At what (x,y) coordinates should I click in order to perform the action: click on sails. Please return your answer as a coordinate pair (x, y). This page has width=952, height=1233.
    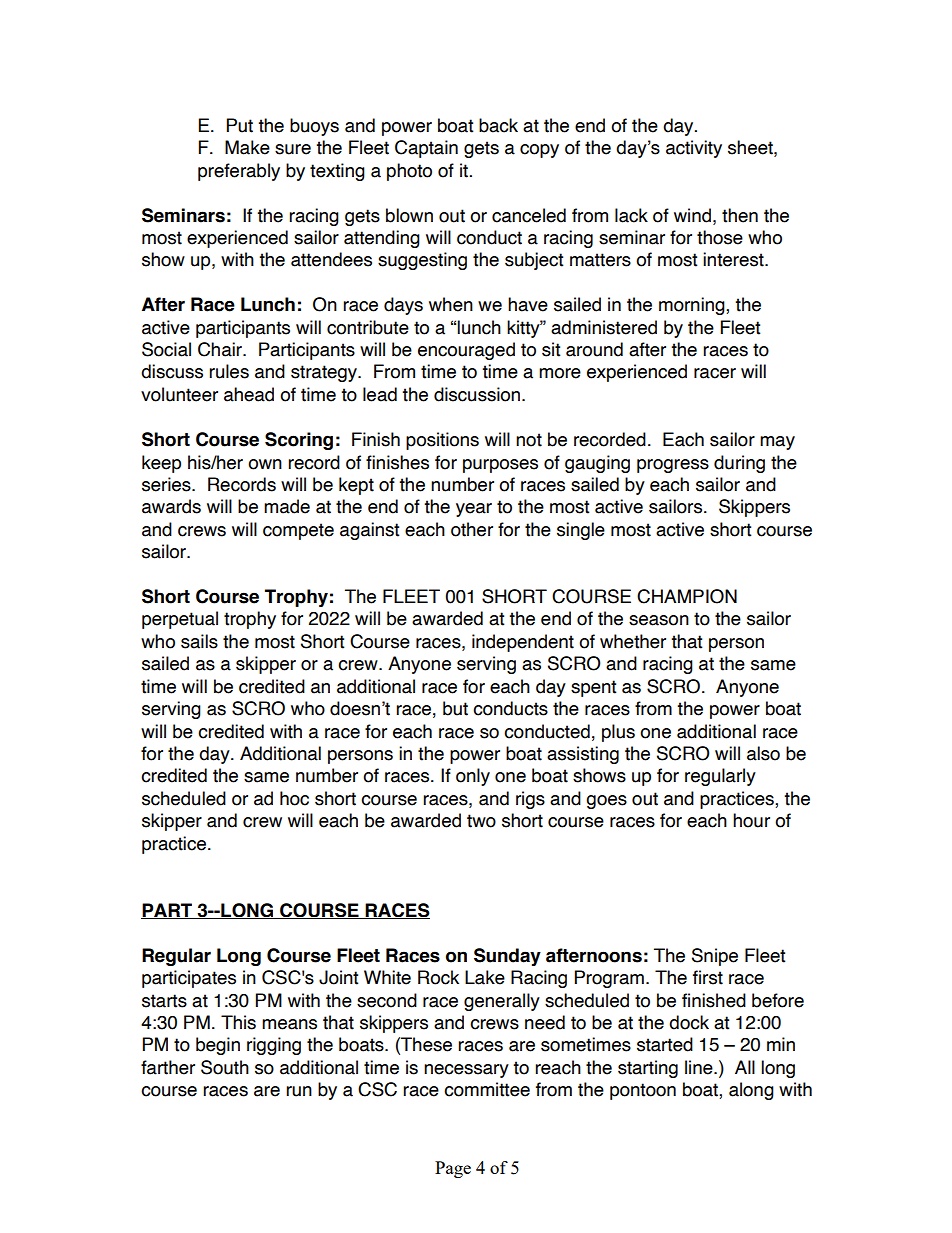
    Looking at the image, I should click on (199, 641).
